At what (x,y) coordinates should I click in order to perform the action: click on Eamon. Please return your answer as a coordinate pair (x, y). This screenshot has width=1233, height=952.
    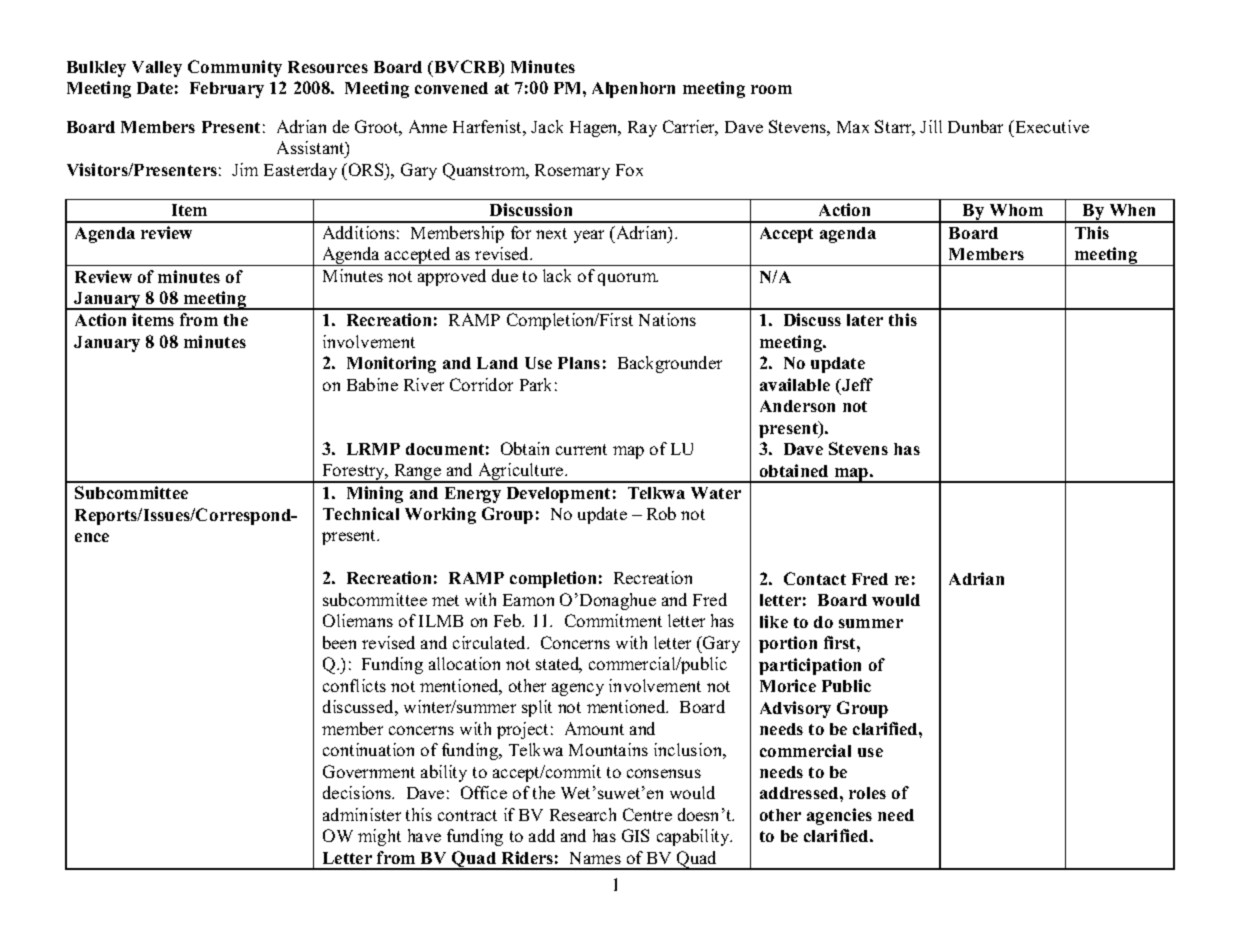
    Looking at the image, I should click on (528, 600).
